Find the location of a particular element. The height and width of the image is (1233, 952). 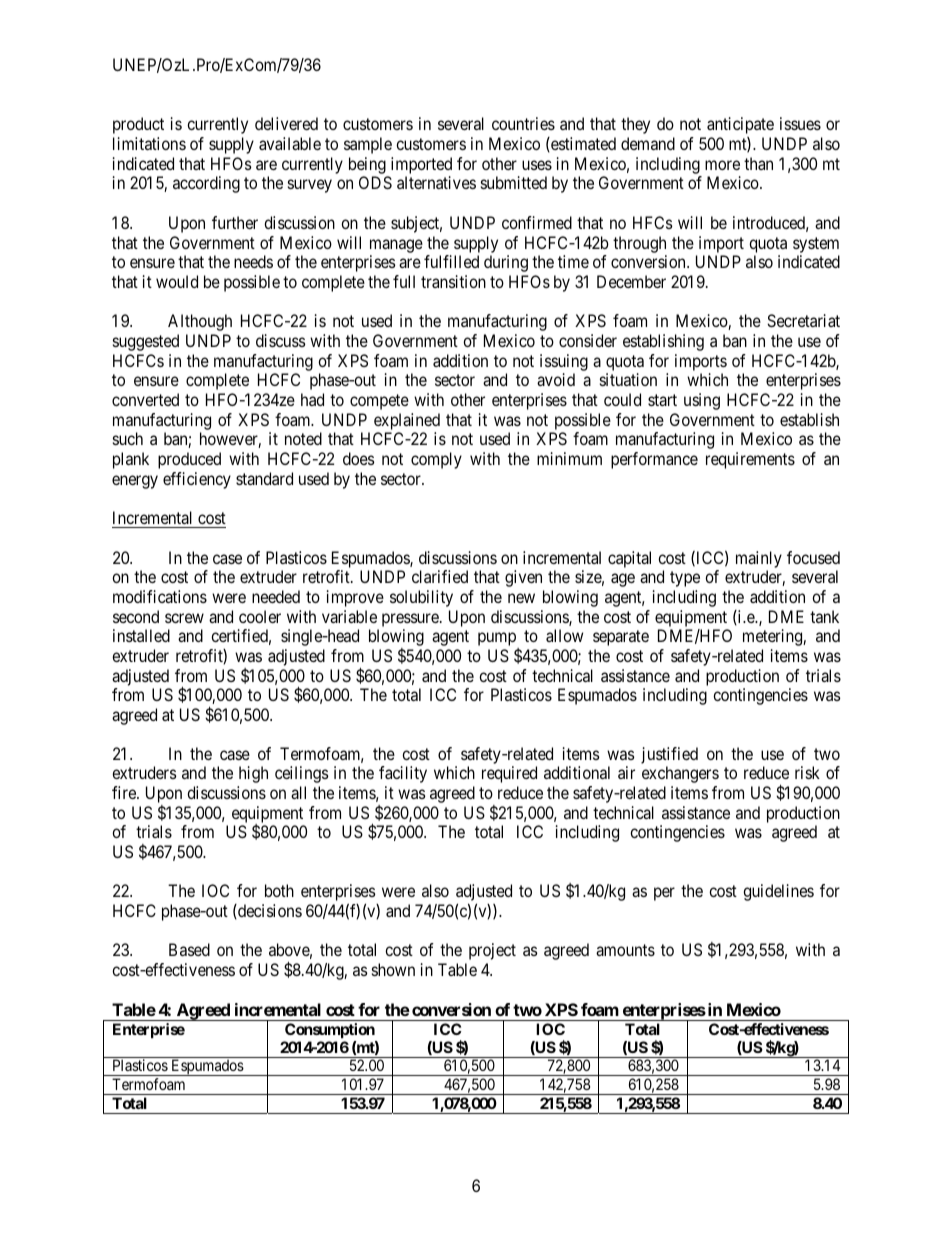

tank is located at coordinates (824, 616).
